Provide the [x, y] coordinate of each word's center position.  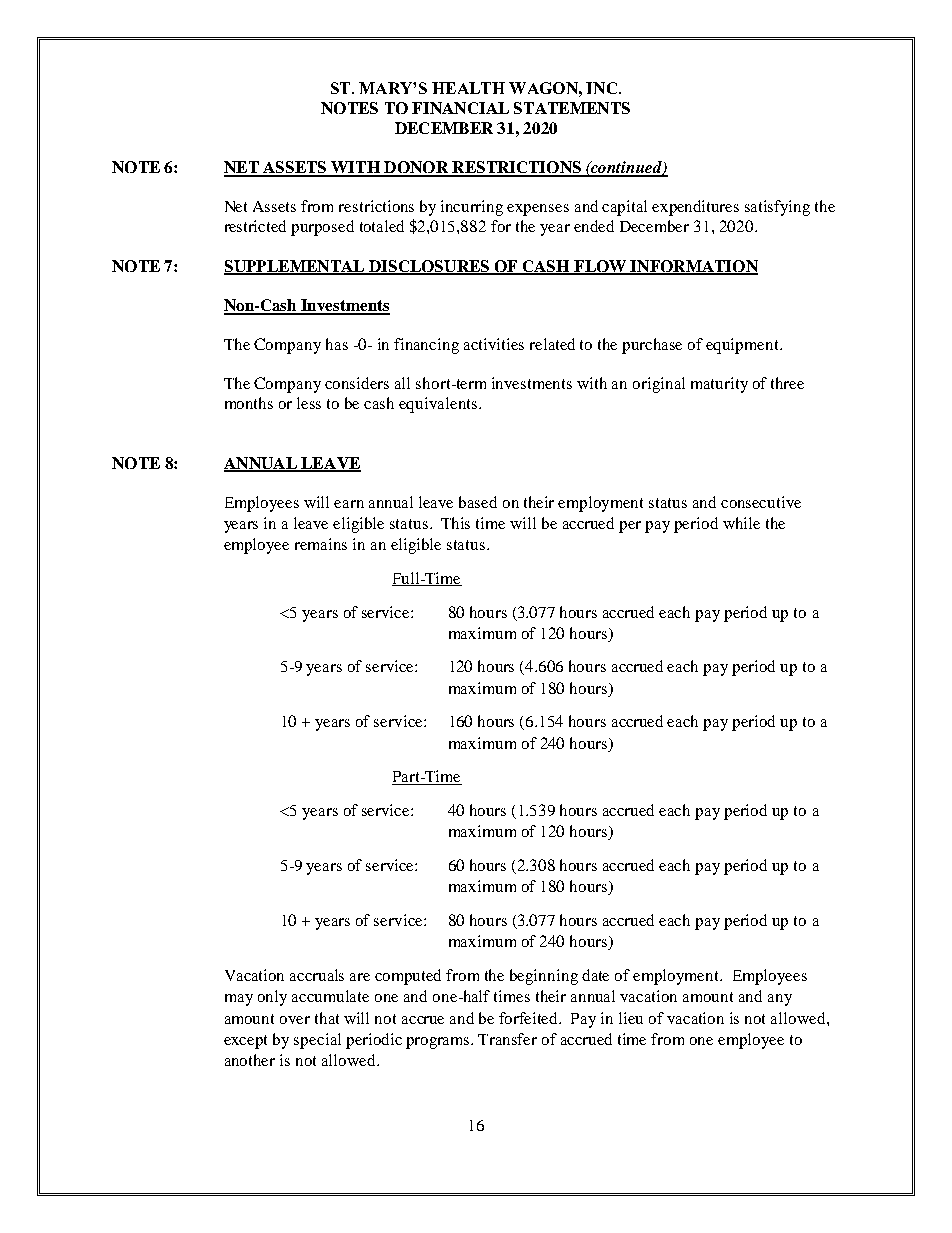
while [741, 523]
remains [321, 544]
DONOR [416, 168]
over [295, 1020]
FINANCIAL [460, 108]
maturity [719, 385]
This [455, 523]
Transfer [507, 1039]
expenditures [695, 208]
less [309, 403]
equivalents [439, 405]
